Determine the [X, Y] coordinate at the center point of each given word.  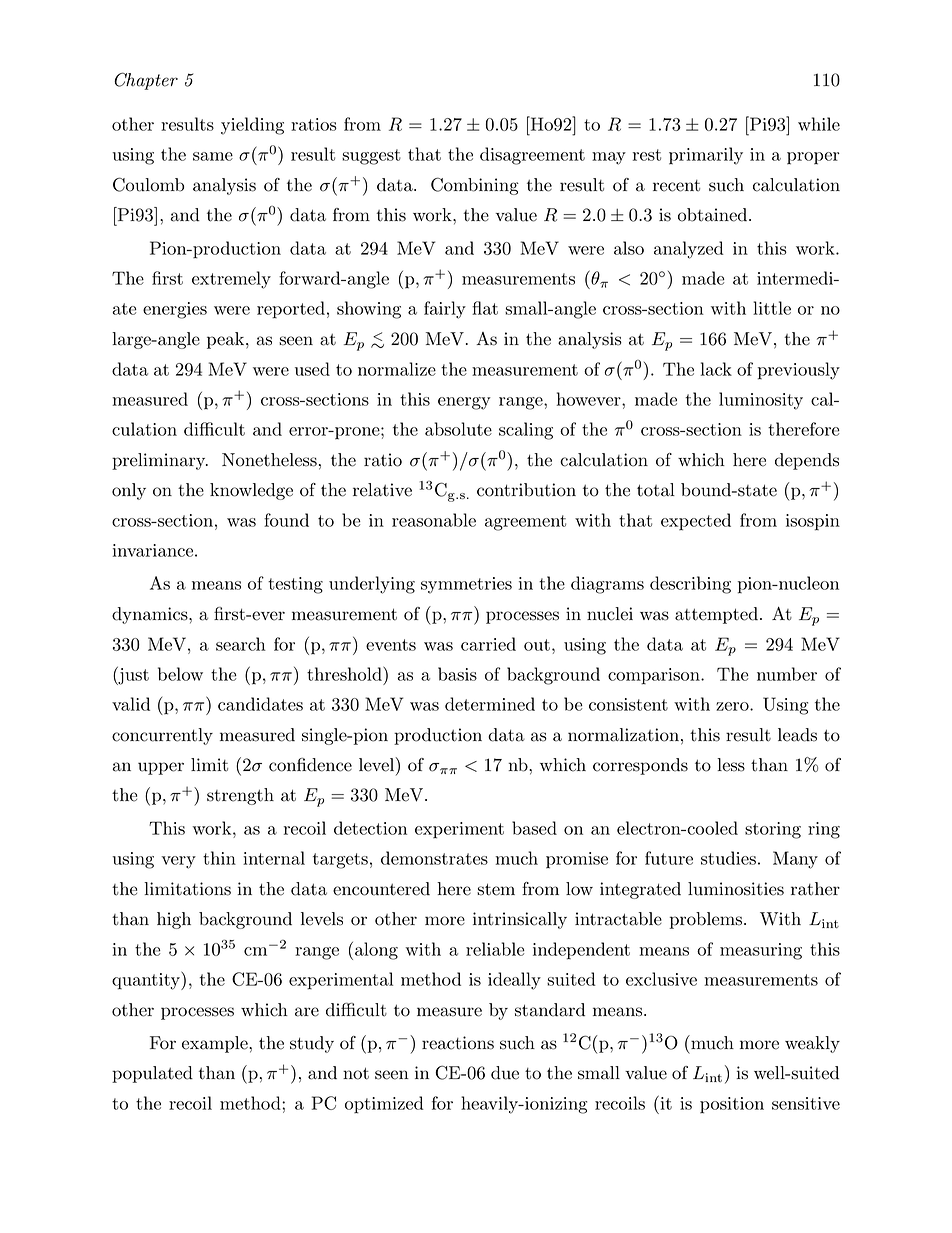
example [216, 1044]
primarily [706, 156]
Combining [475, 186]
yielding [252, 126]
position [732, 1105]
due [505, 1073]
